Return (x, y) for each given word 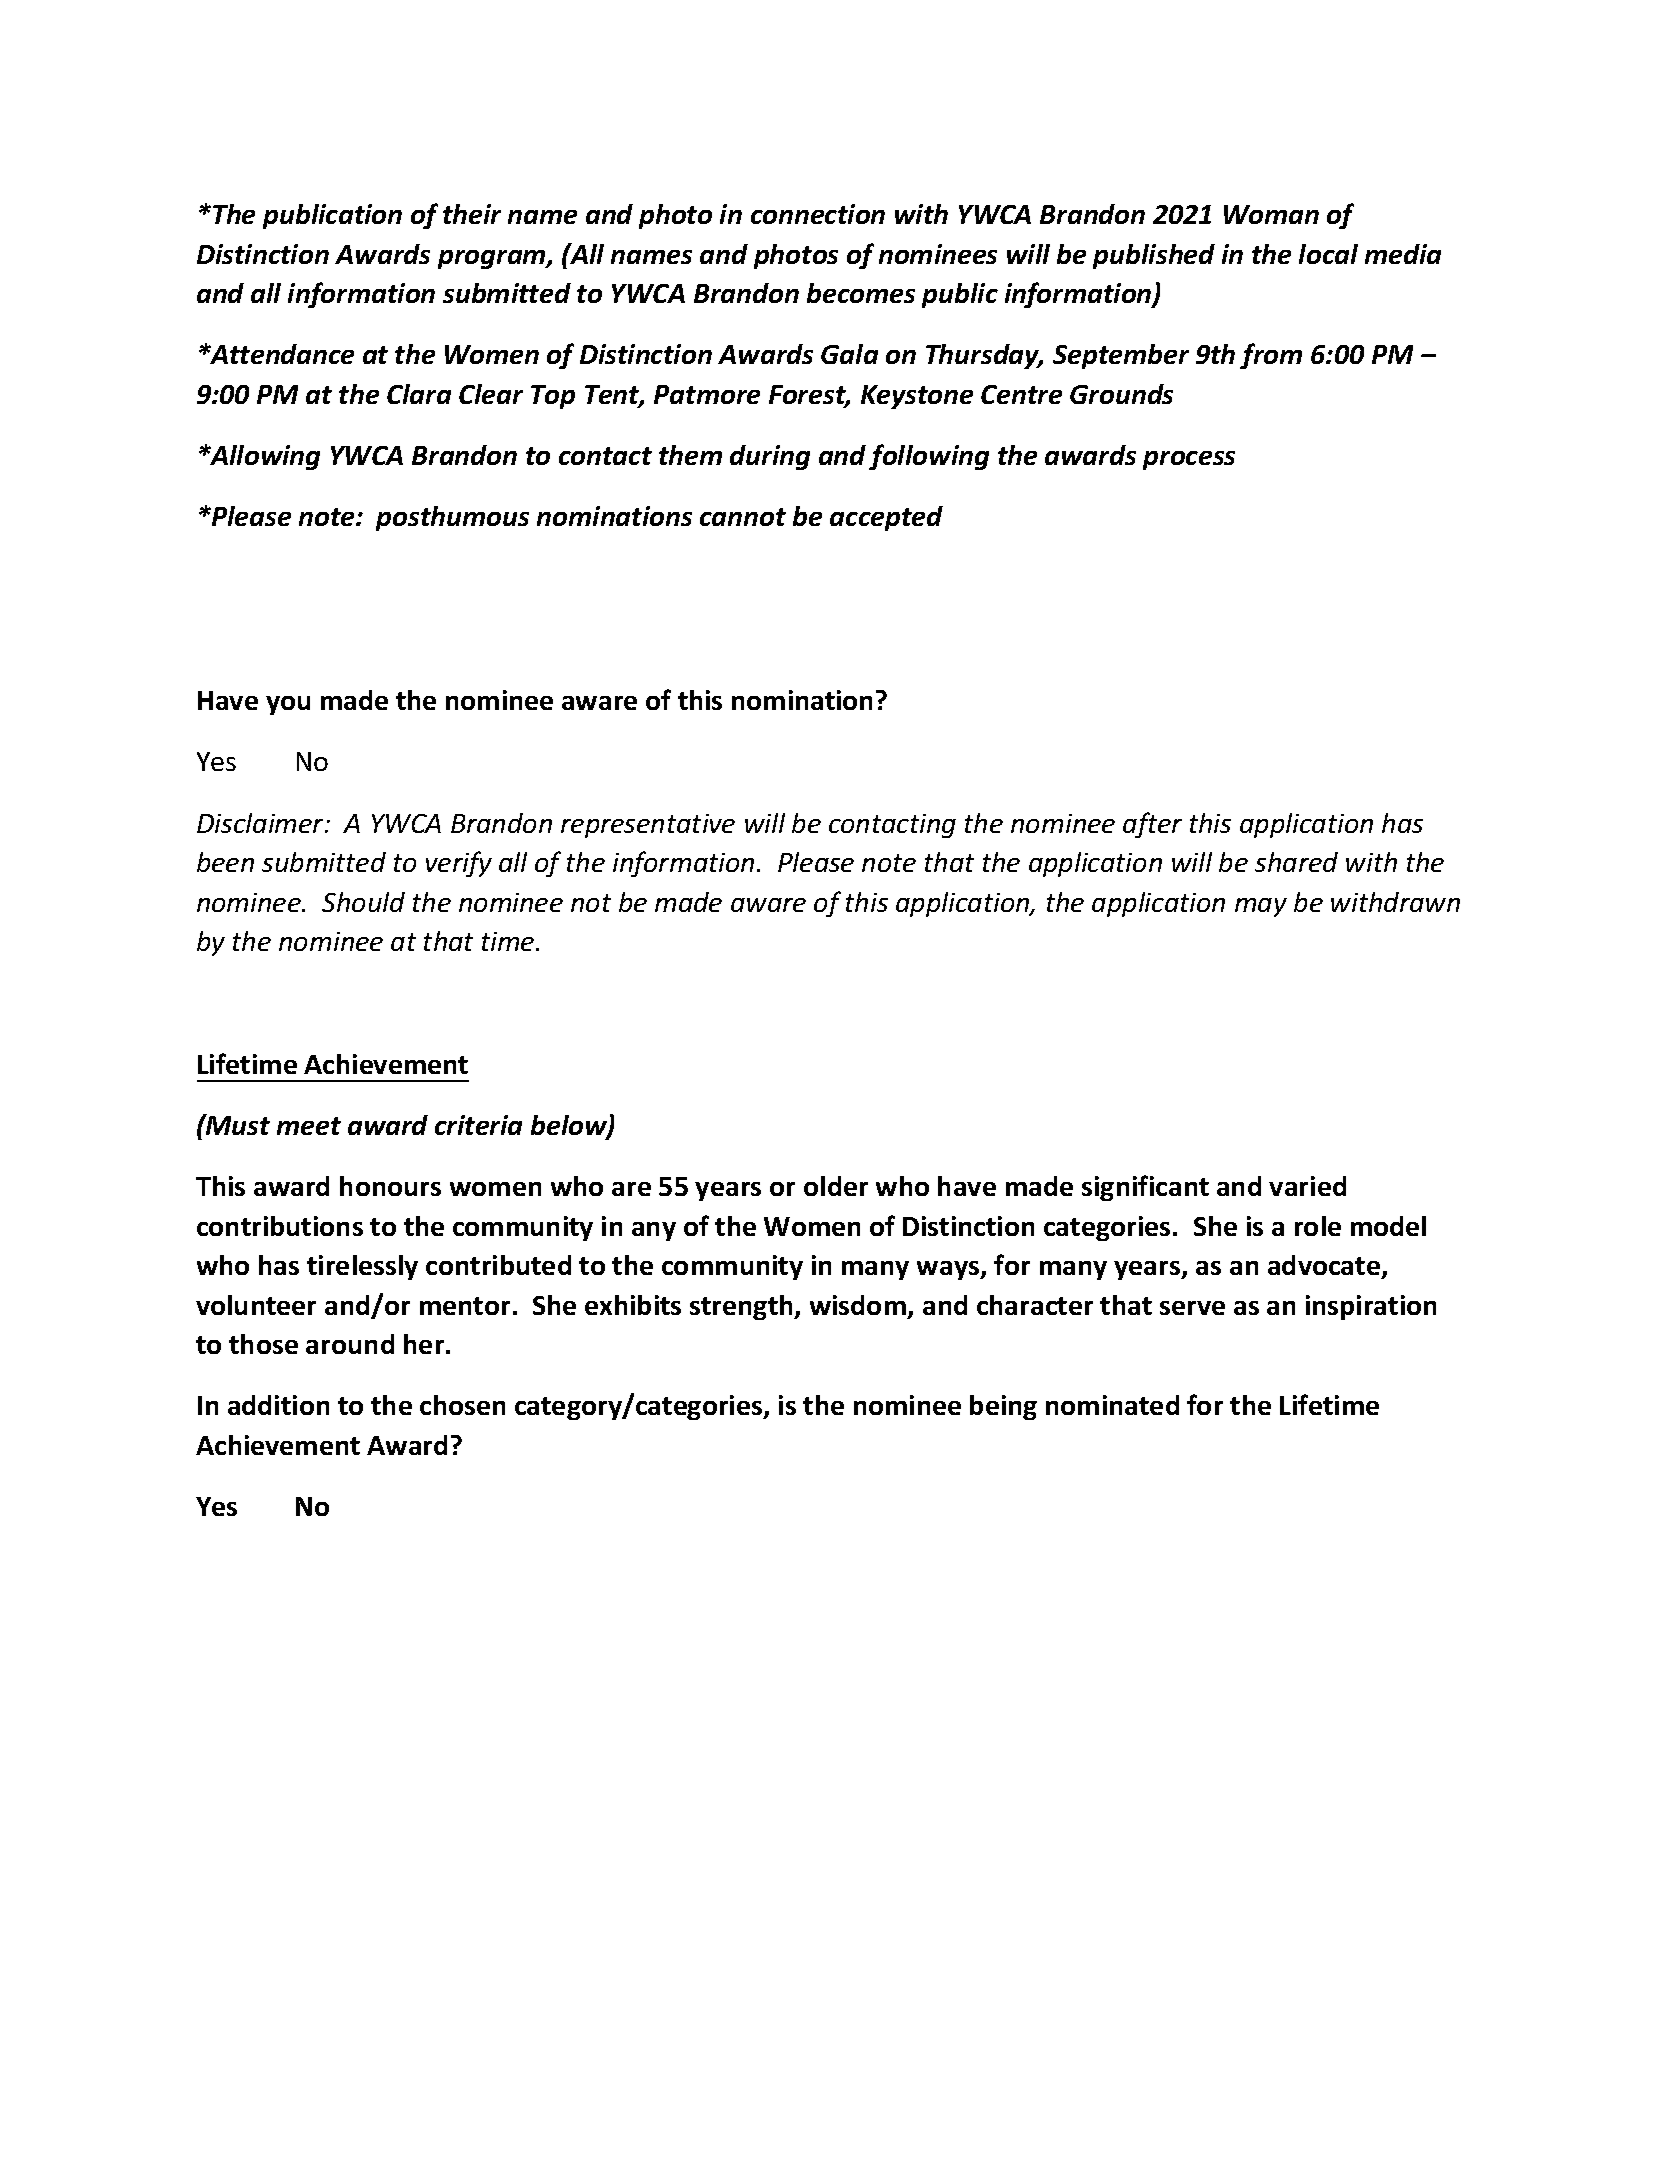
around (350, 1344)
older (836, 1186)
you (288, 705)
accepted (886, 518)
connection (818, 214)
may (1261, 907)
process (1189, 460)
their (472, 214)
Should (363, 902)
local (1328, 254)
